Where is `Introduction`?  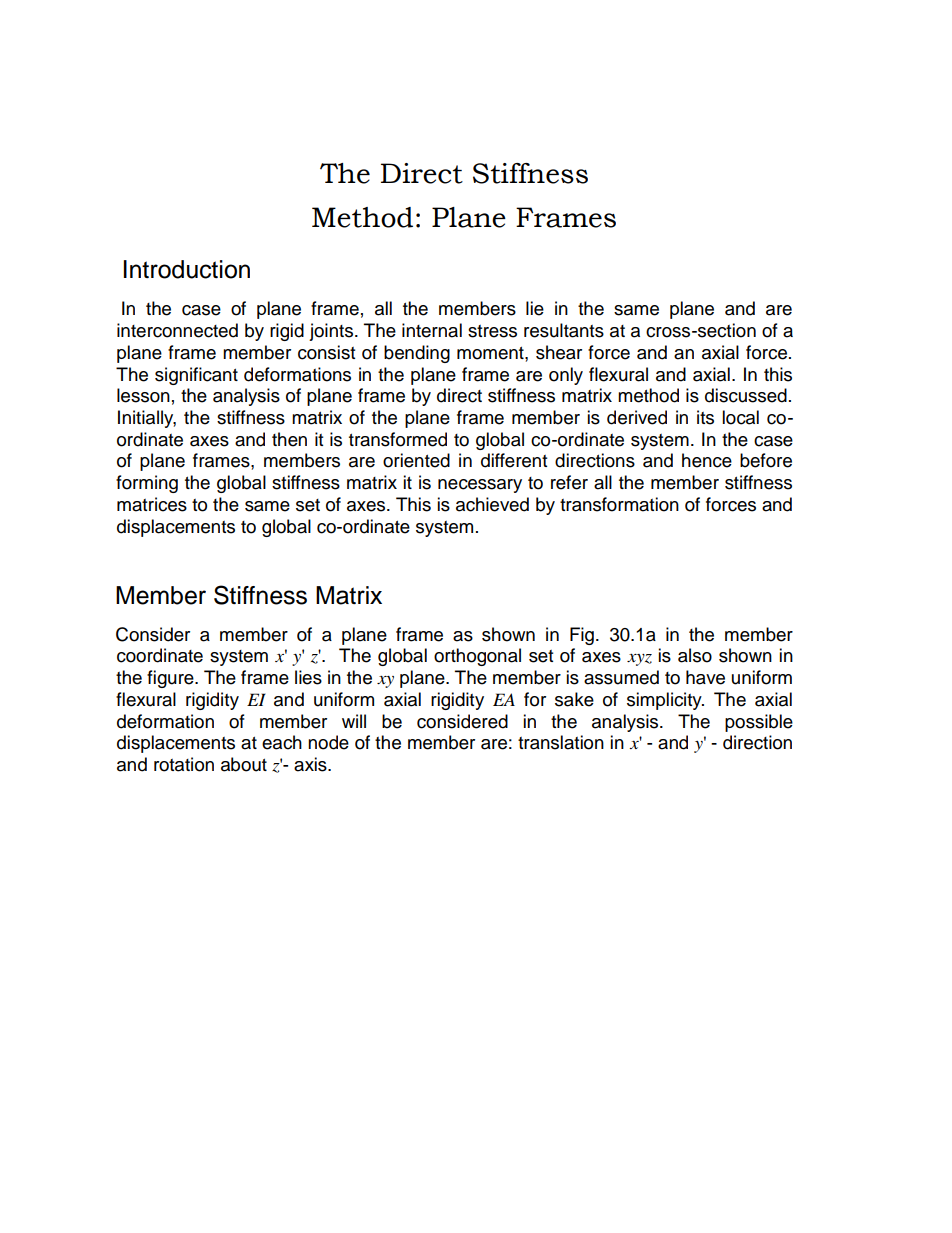
Introduction is located at coordinates (187, 269).
